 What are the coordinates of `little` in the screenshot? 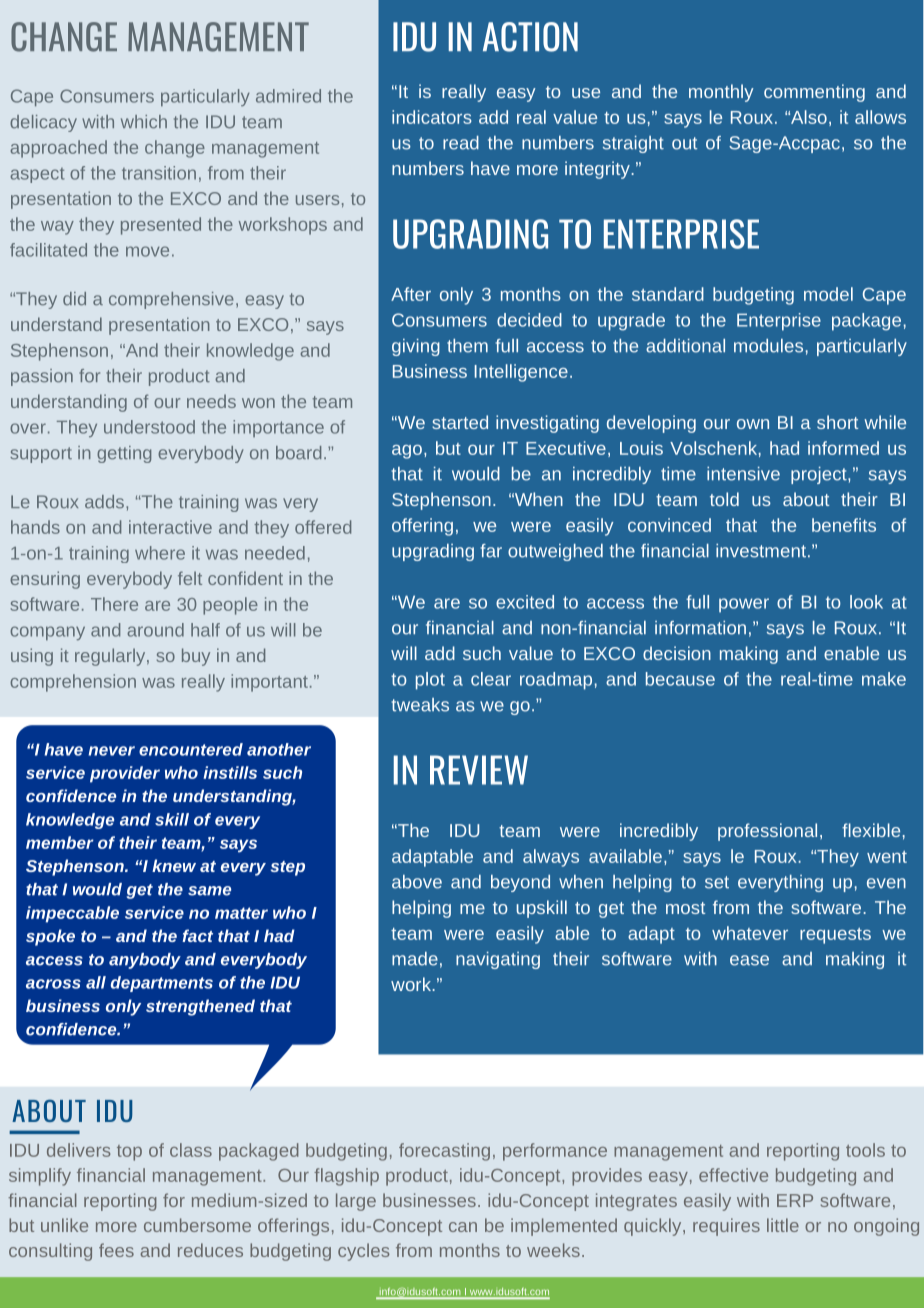 It's located at (783, 1225).
